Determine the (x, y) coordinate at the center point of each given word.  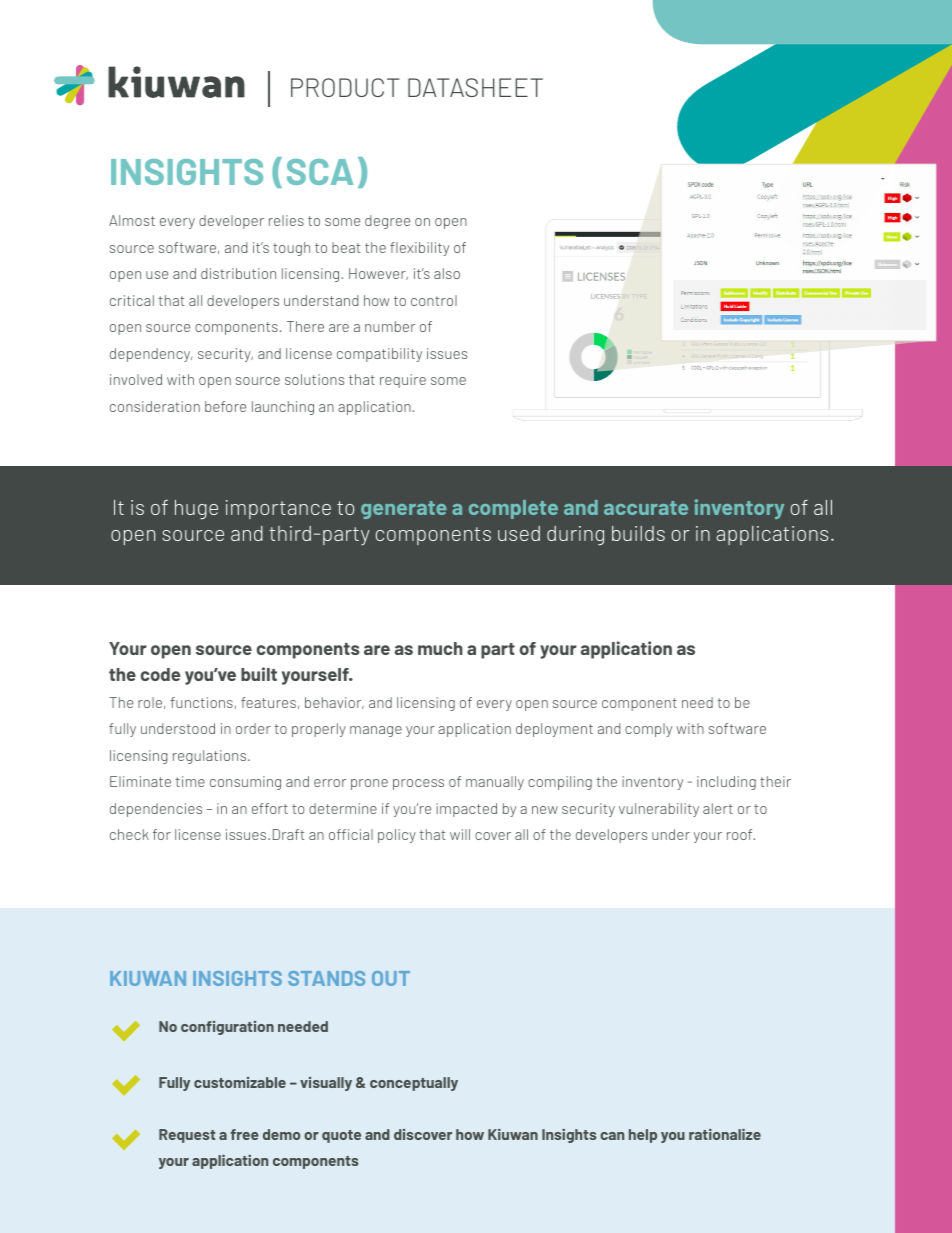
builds (638, 533)
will (460, 834)
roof (741, 834)
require (403, 381)
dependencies (156, 810)
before (225, 406)
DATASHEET (475, 87)
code (160, 674)
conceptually (414, 1084)
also (447, 273)
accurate (646, 508)
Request (187, 1136)
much (440, 648)
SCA (320, 172)
